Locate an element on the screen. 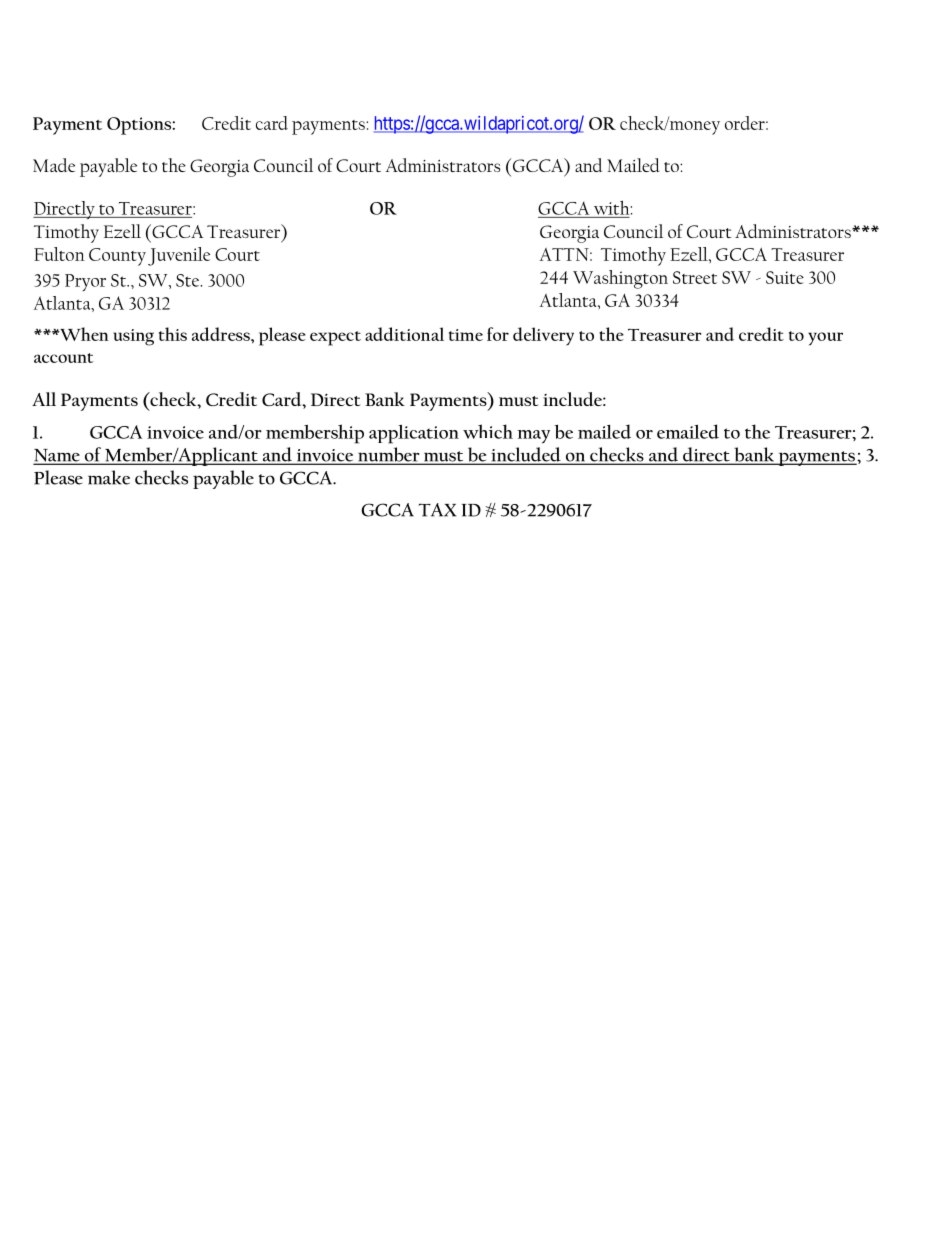  using is located at coordinates (133, 337).
